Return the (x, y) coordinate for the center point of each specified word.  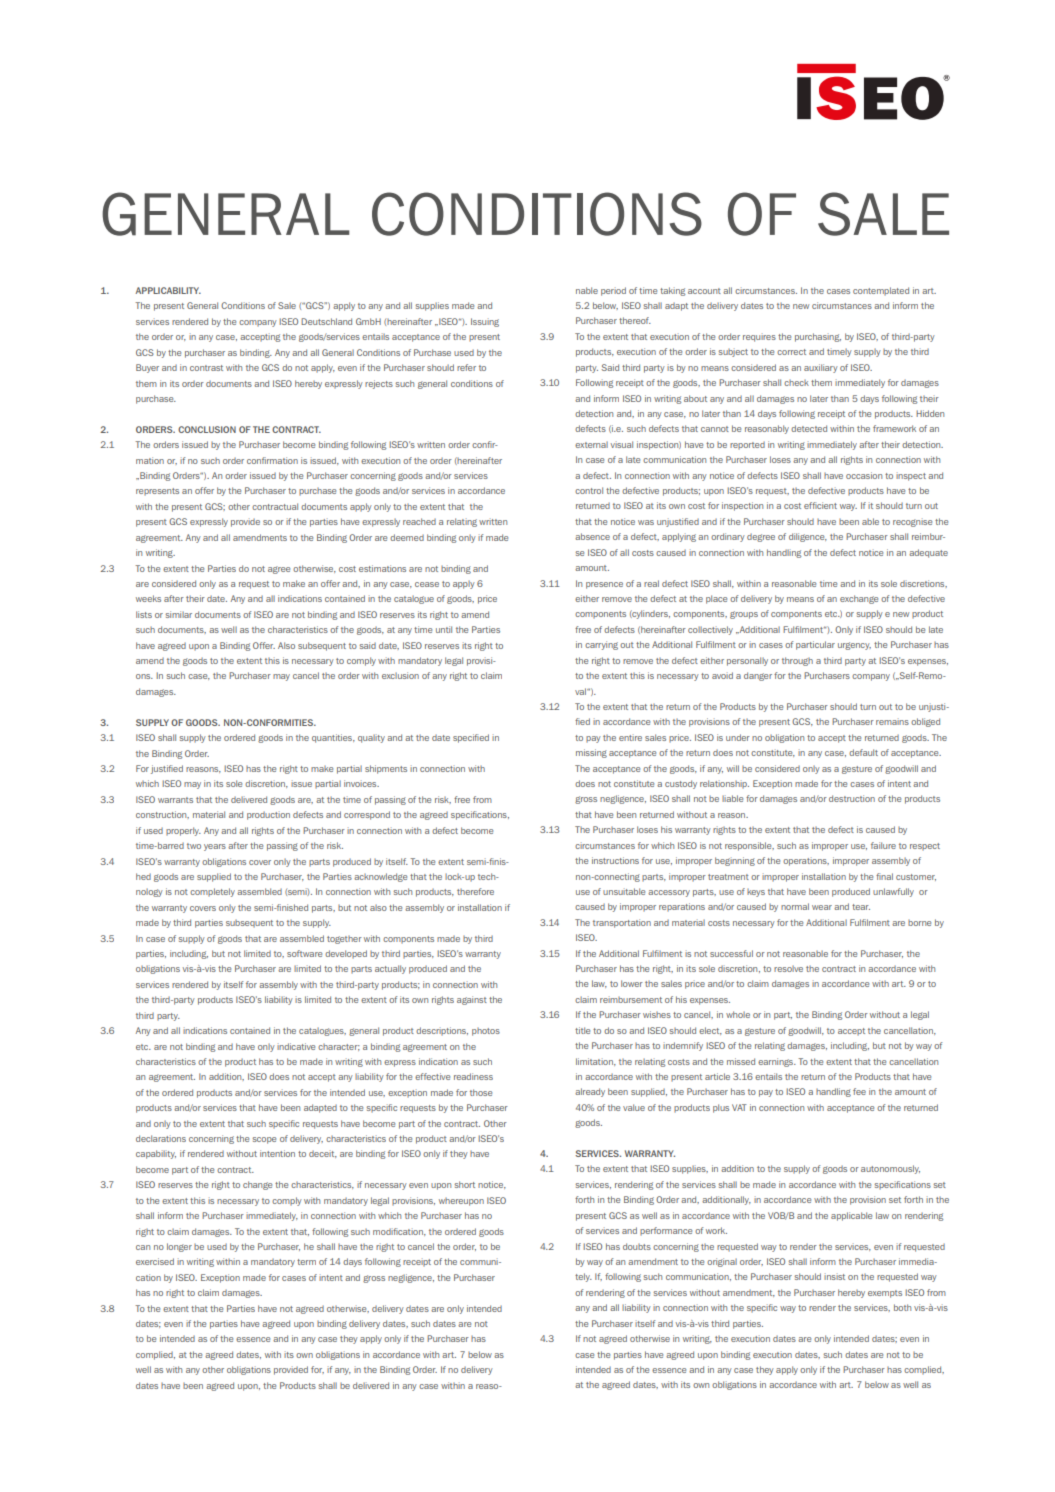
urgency (854, 646)
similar (178, 614)
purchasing (818, 337)
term (306, 1262)
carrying (601, 645)
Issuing (485, 322)
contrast (206, 368)
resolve (788, 968)
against (472, 1000)
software (304, 953)
